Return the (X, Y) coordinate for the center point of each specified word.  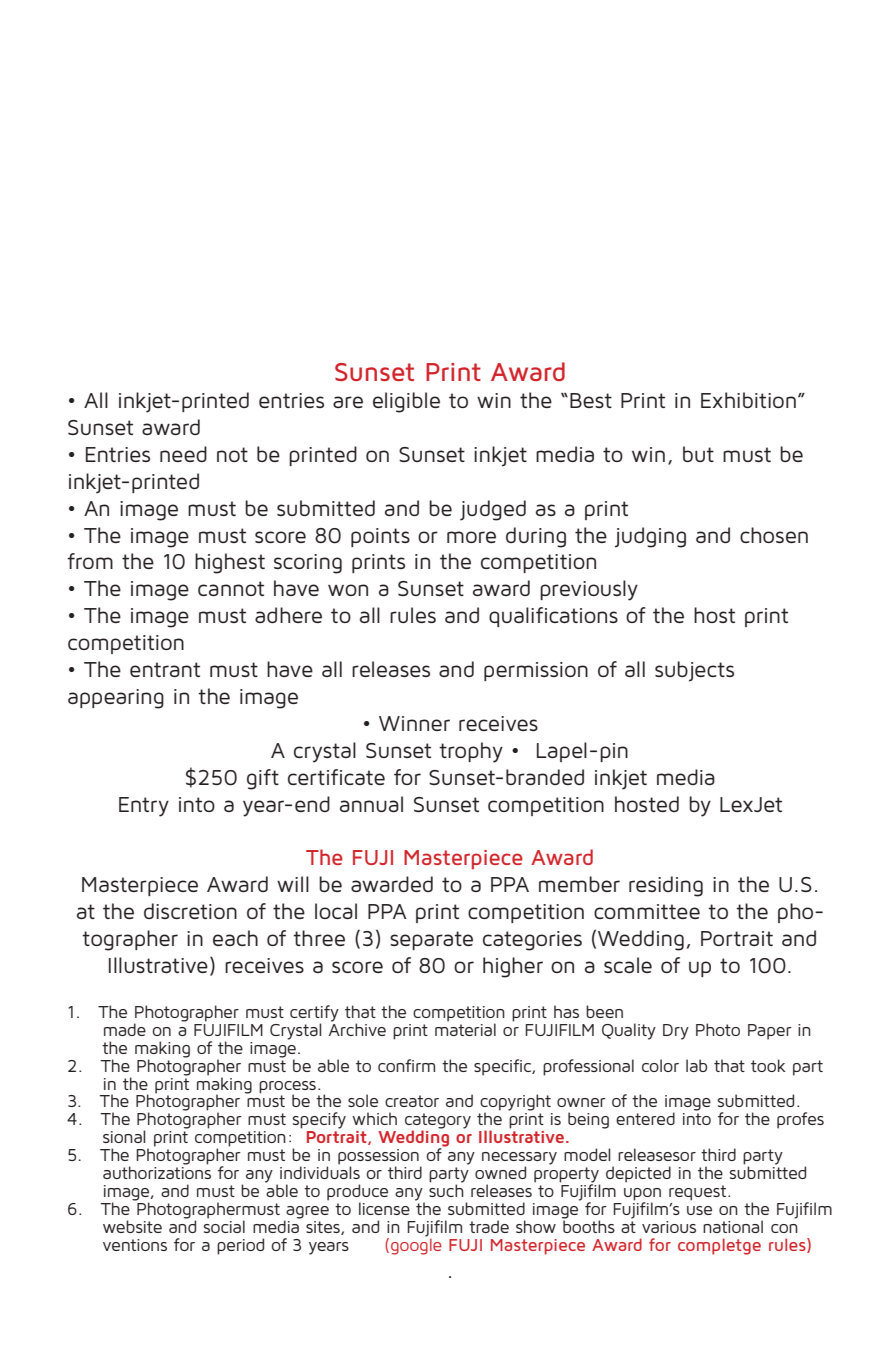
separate (431, 940)
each (235, 938)
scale (628, 965)
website (132, 1226)
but (698, 454)
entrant (165, 669)
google (416, 1245)
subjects (694, 671)
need (183, 454)
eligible (406, 402)
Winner (414, 723)
